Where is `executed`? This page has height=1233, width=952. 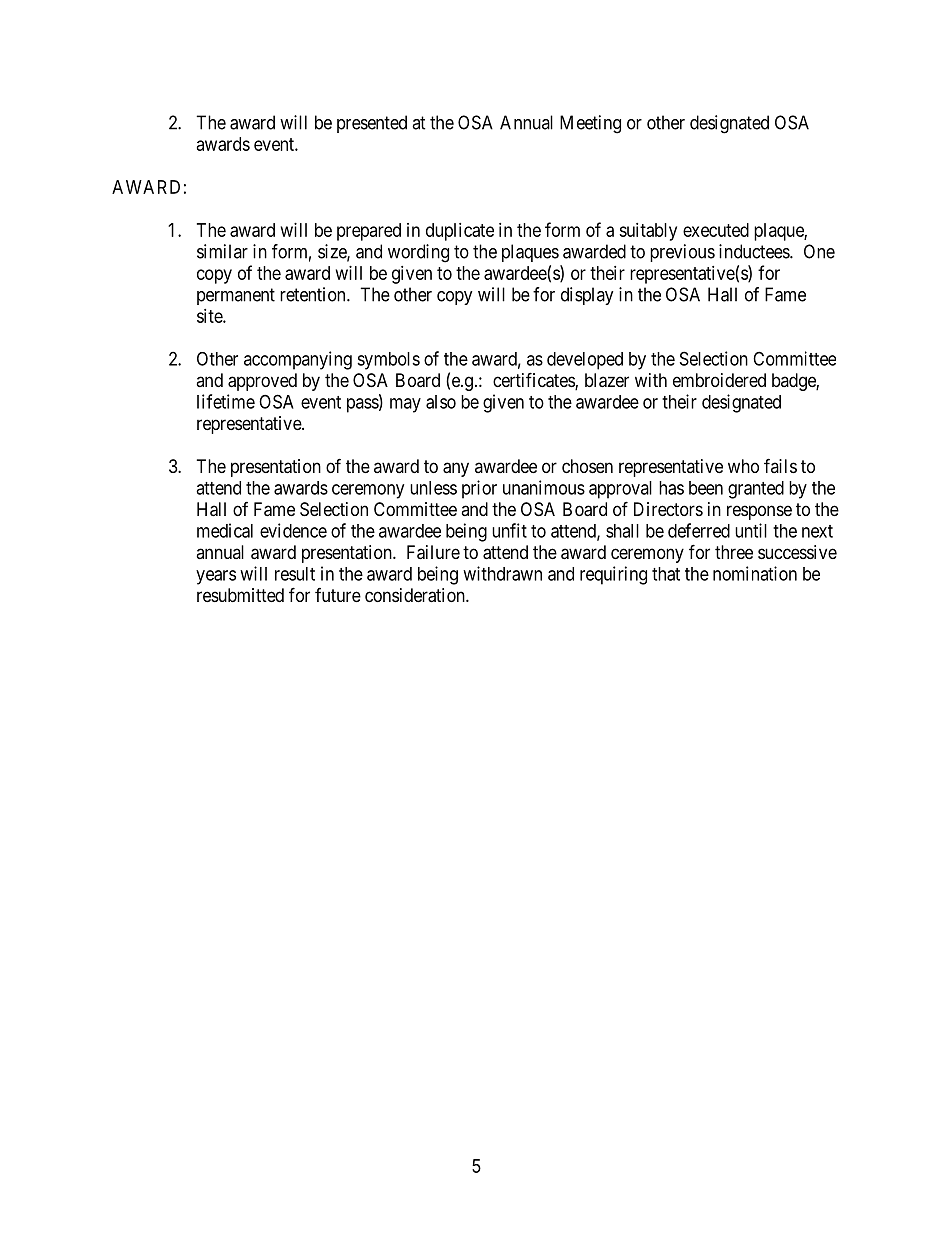
executed is located at coordinates (716, 230).
